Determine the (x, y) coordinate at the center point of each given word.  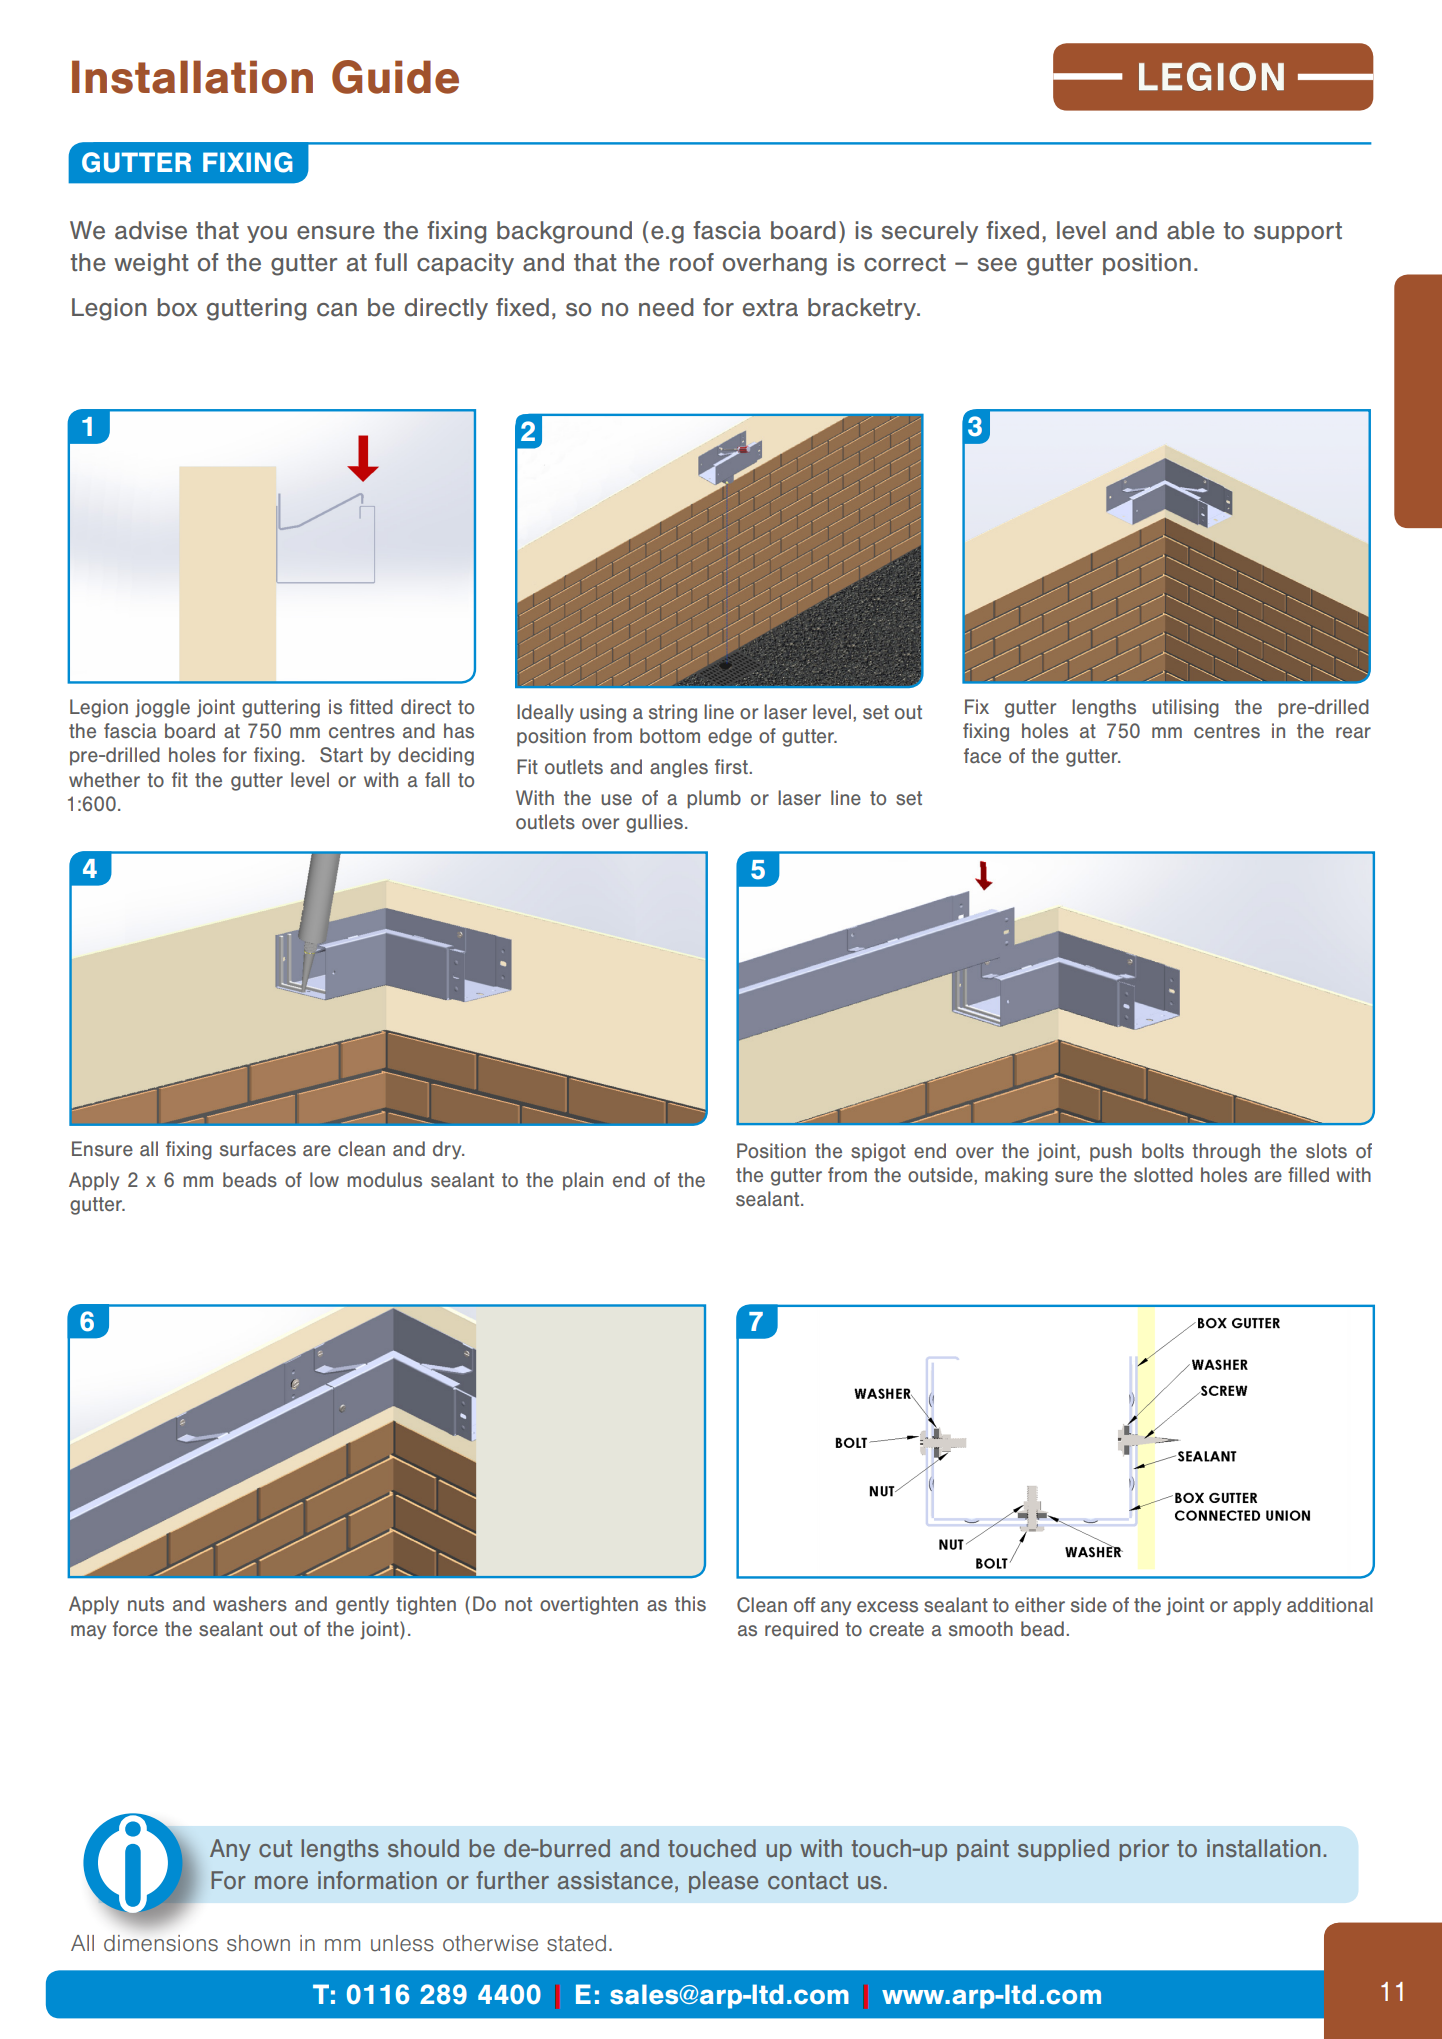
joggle (162, 708)
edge (730, 737)
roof (692, 262)
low (324, 1179)
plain (583, 1181)
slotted (1163, 1174)
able (1191, 230)
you (267, 234)
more (281, 1882)
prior (1144, 1850)
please (723, 1882)
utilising (1185, 708)
